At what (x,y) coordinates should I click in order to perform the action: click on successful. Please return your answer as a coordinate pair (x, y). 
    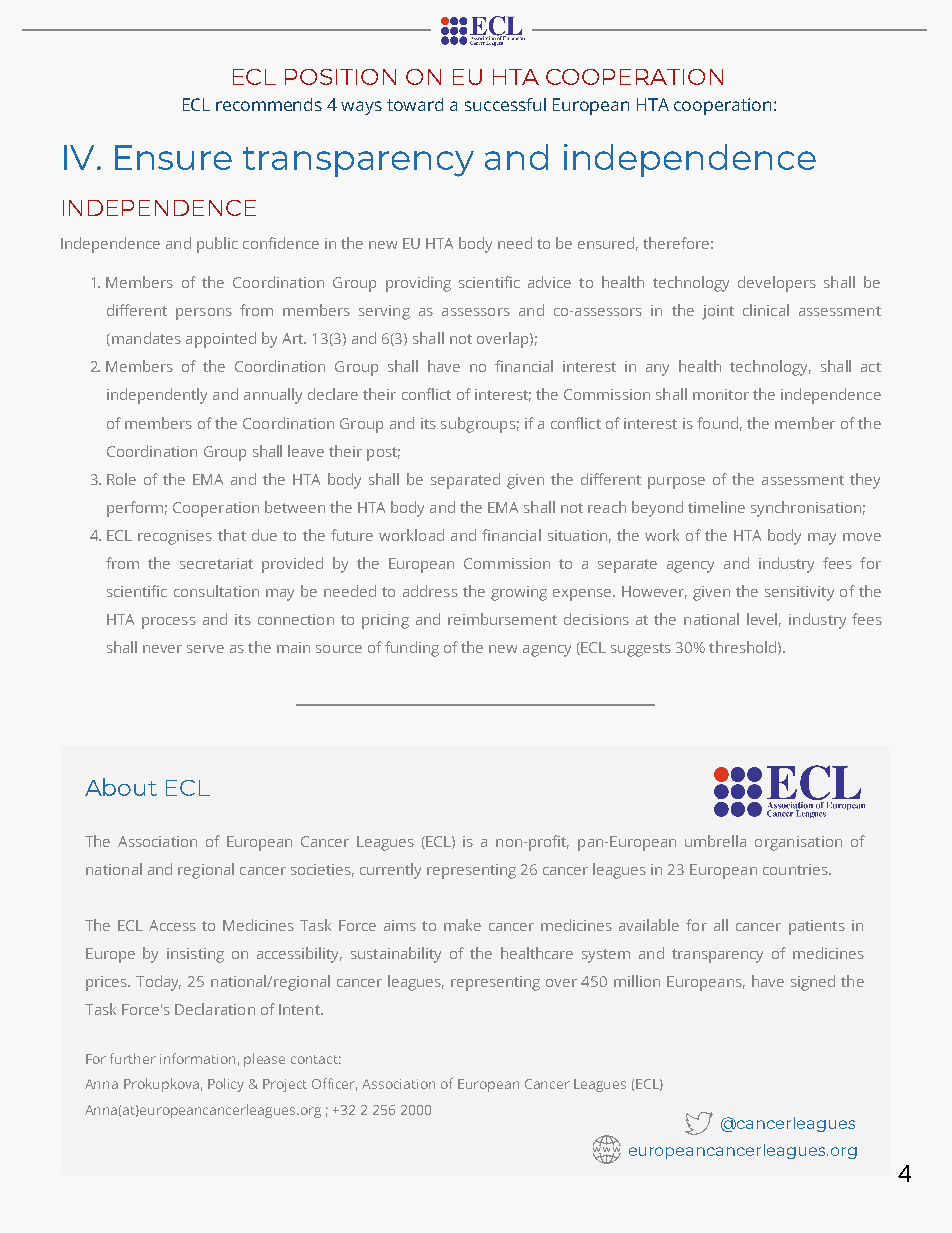
    Looking at the image, I should click on (505, 104).
